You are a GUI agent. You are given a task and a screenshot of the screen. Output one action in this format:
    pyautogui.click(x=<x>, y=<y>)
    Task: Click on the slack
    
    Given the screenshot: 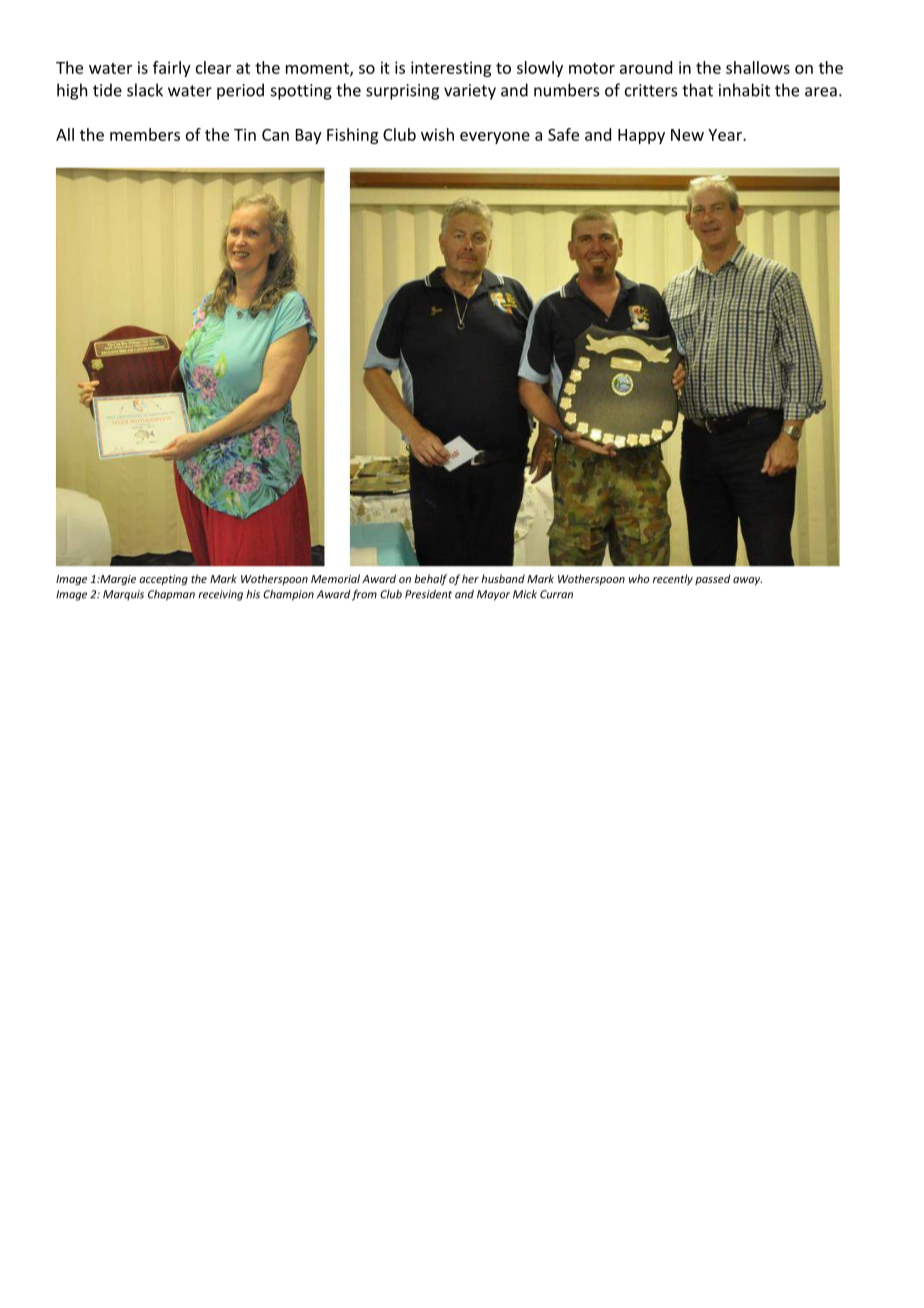 What is the action you would take?
    pyautogui.click(x=145, y=90)
